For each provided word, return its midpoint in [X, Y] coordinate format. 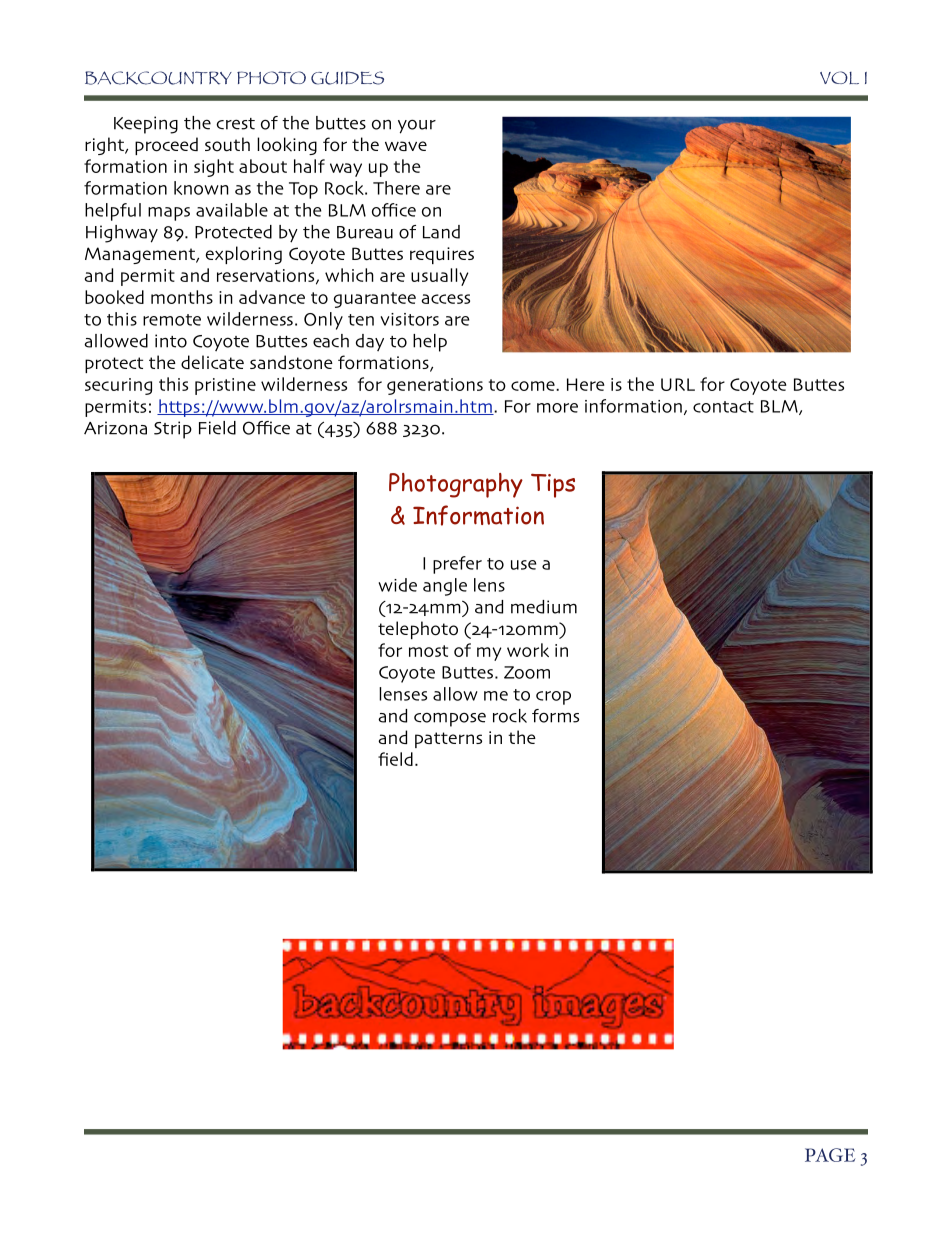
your [417, 126]
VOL [839, 77]
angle [445, 587]
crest [235, 124]
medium [544, 607]
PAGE [830, 1155]
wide [398, 585]
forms [555, 716]
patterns [448, 740]
